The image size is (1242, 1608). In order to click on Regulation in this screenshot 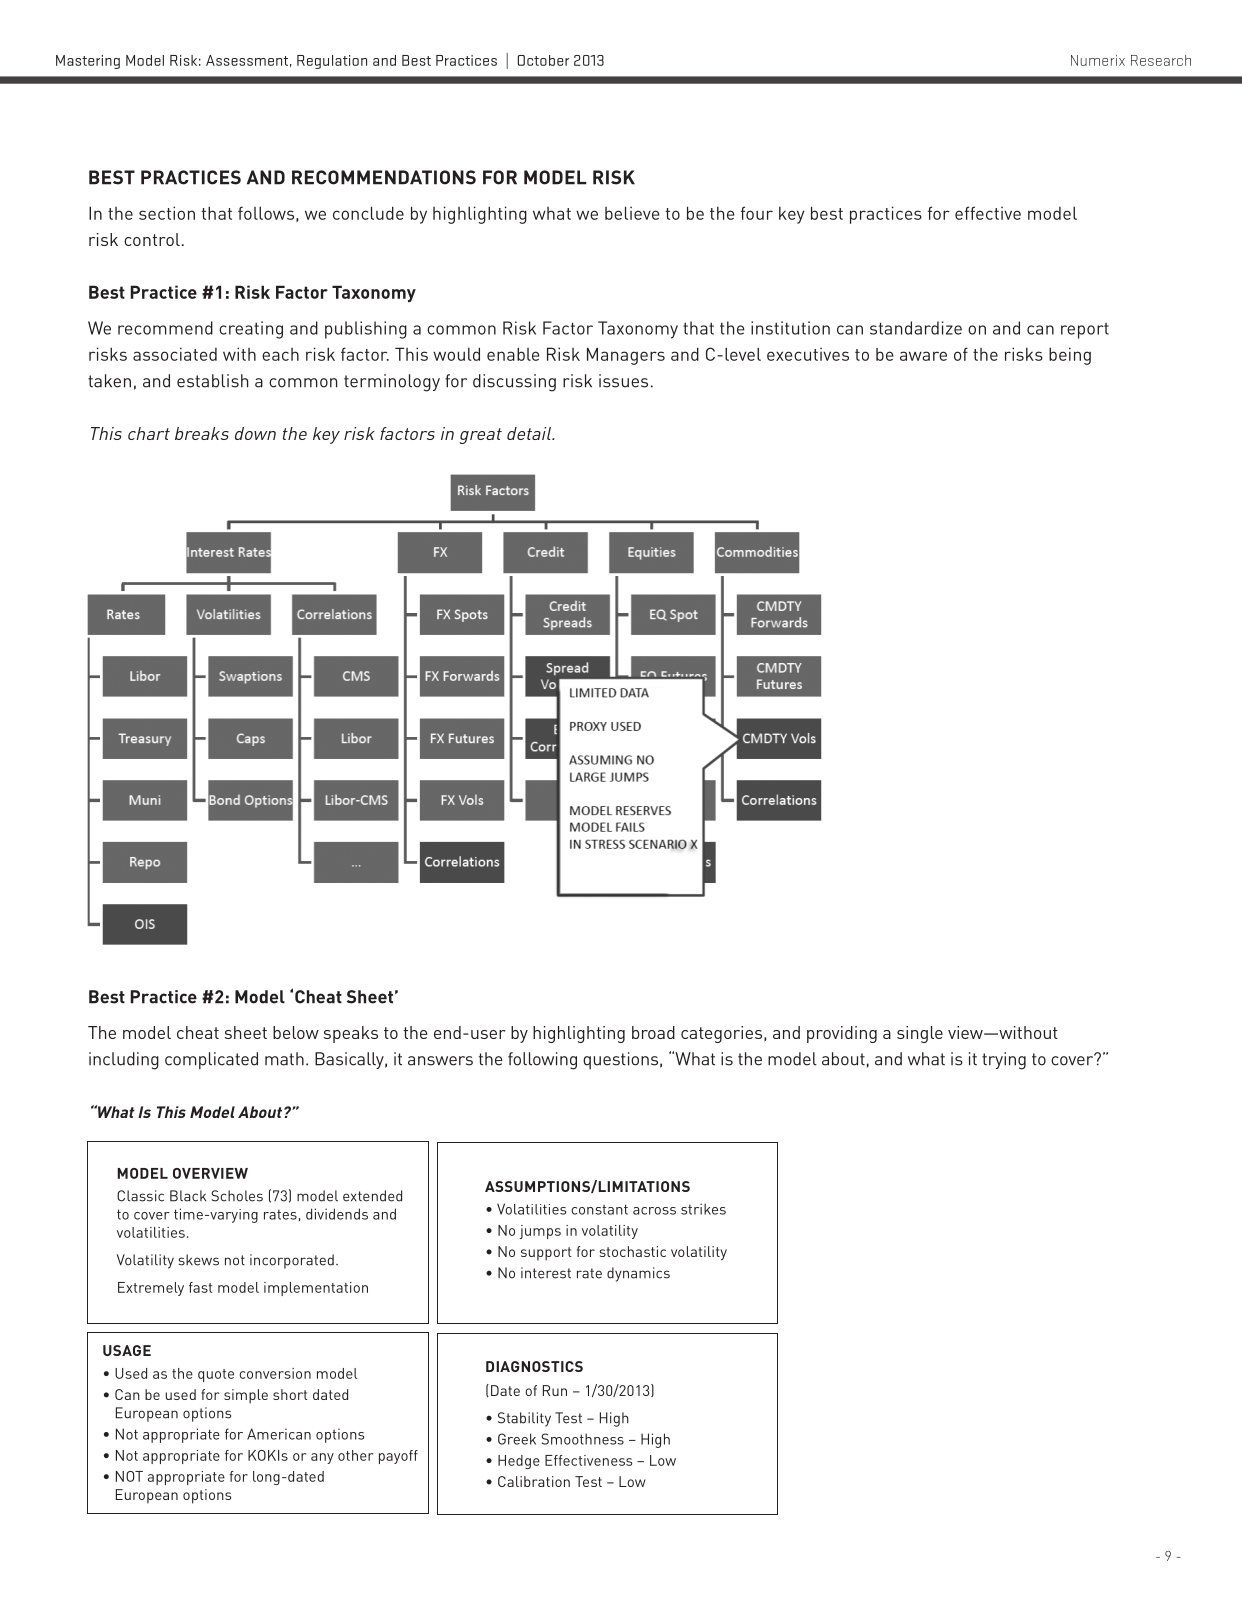, I will do `click(332, 62)`.
